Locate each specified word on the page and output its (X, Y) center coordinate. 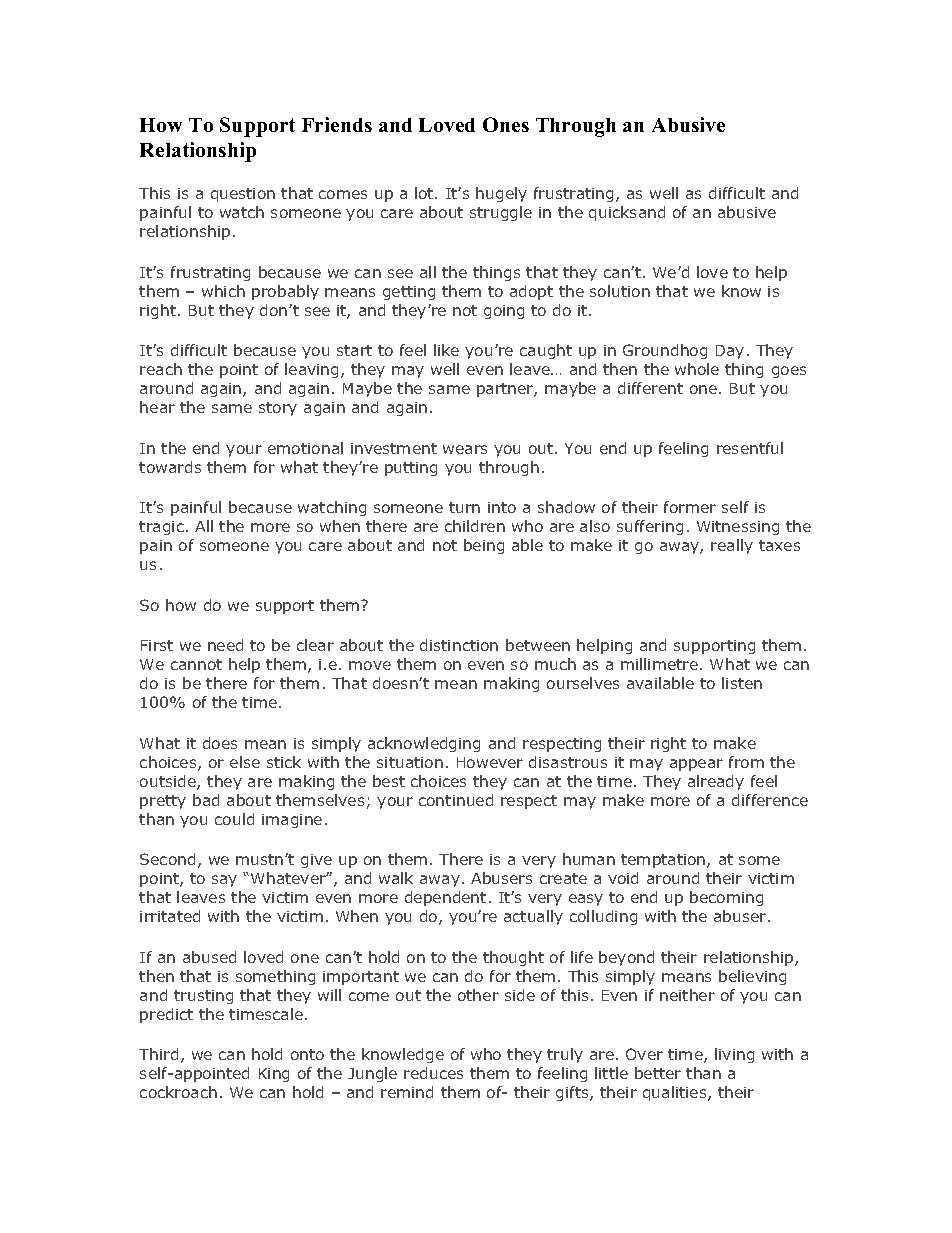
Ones (506, 124)
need (225, 645)
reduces (433, 1073)
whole (697, 369)
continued (456, 800)
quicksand (627, 213)
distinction (459, 645)
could (234, 819)
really (732, 546)
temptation (664, 861)
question (243, 195)
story (278, 409)
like (446, 350)
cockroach (178, 1092)
